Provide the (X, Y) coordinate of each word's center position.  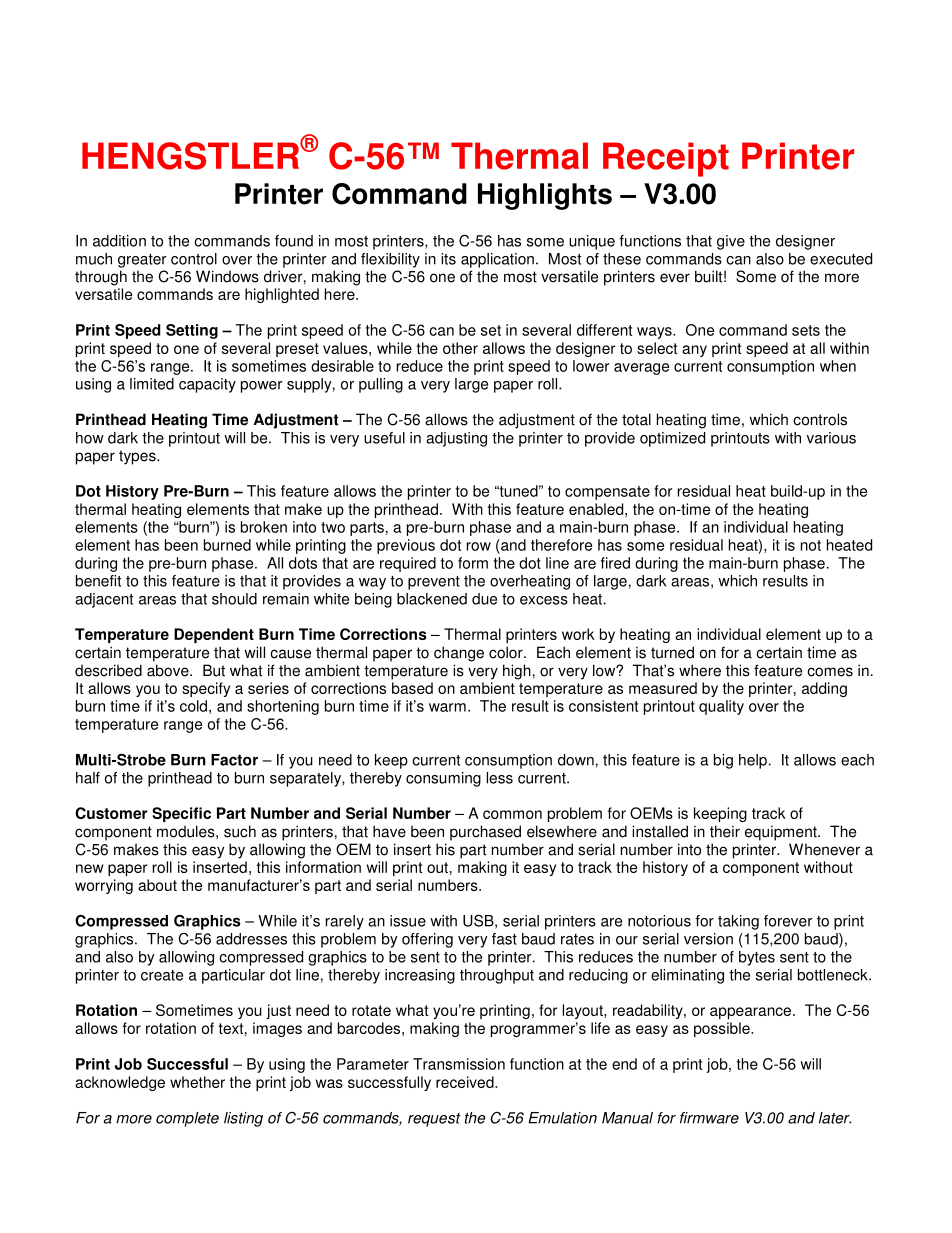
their (725, 831)
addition (119, 241)
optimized (672, 439)
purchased (485, 833)
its (448, 259)
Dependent (214, 635)
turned (672, 652)
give (731, 242)
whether (197, 1082)
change (459, 654)
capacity (207, 385)
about (157, 885)
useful (384, 438)
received (466, 1082)
